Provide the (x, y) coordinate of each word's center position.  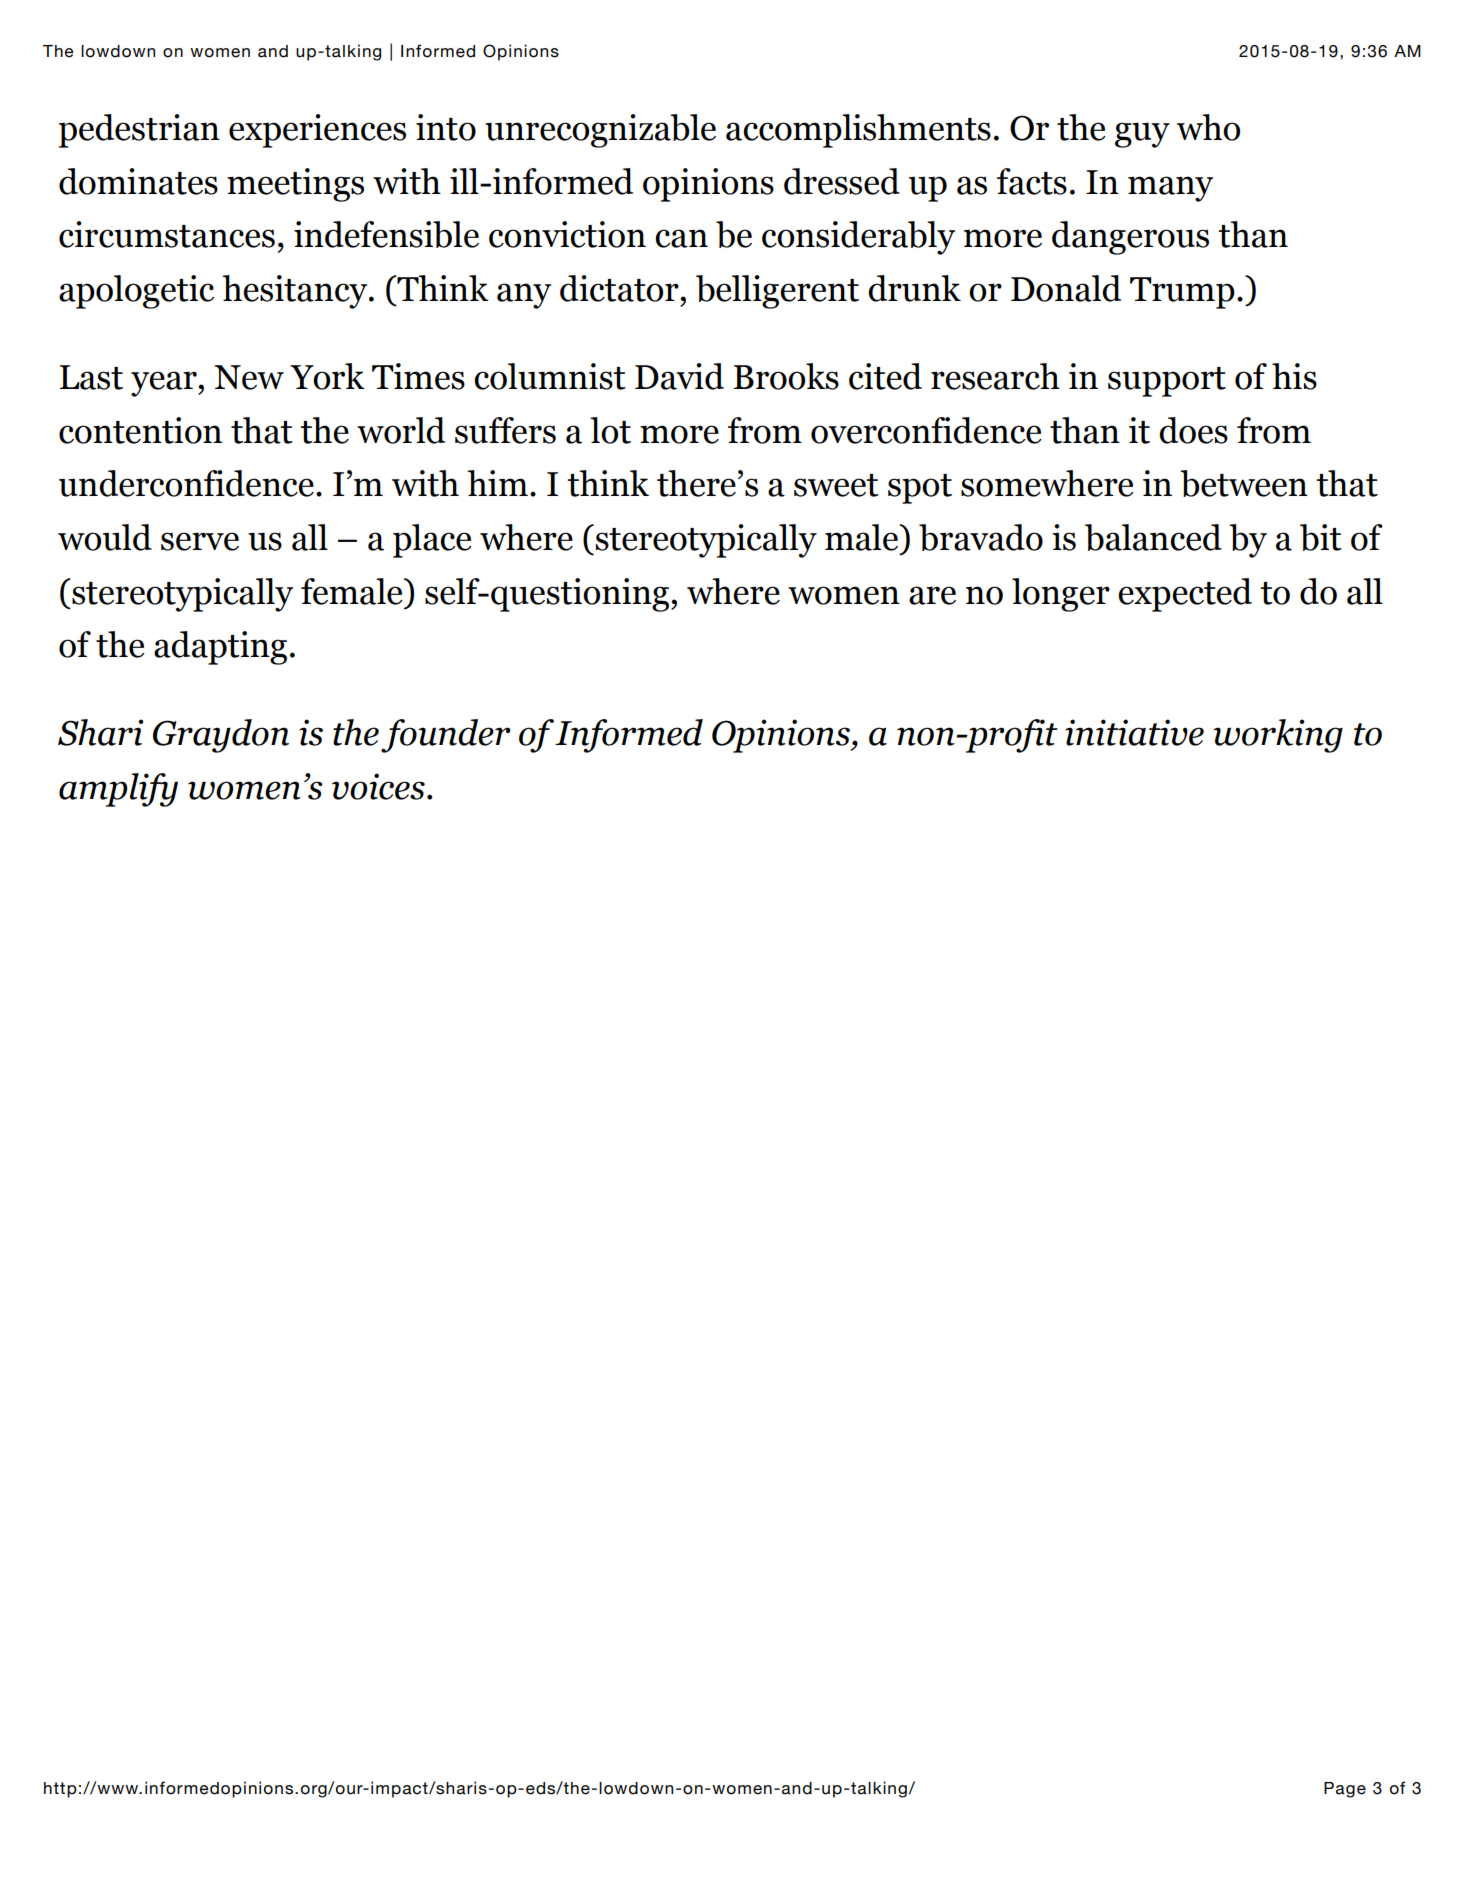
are (932, 595)
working (1278, 736)
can (681, 238)
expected (1185, 595)
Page (1345, 1790)
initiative (1134, 732)
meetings (295, 185)
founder (445, 736)
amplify (118, 790)
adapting (220, 648)
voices (378, 786)
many (1170, 189)
